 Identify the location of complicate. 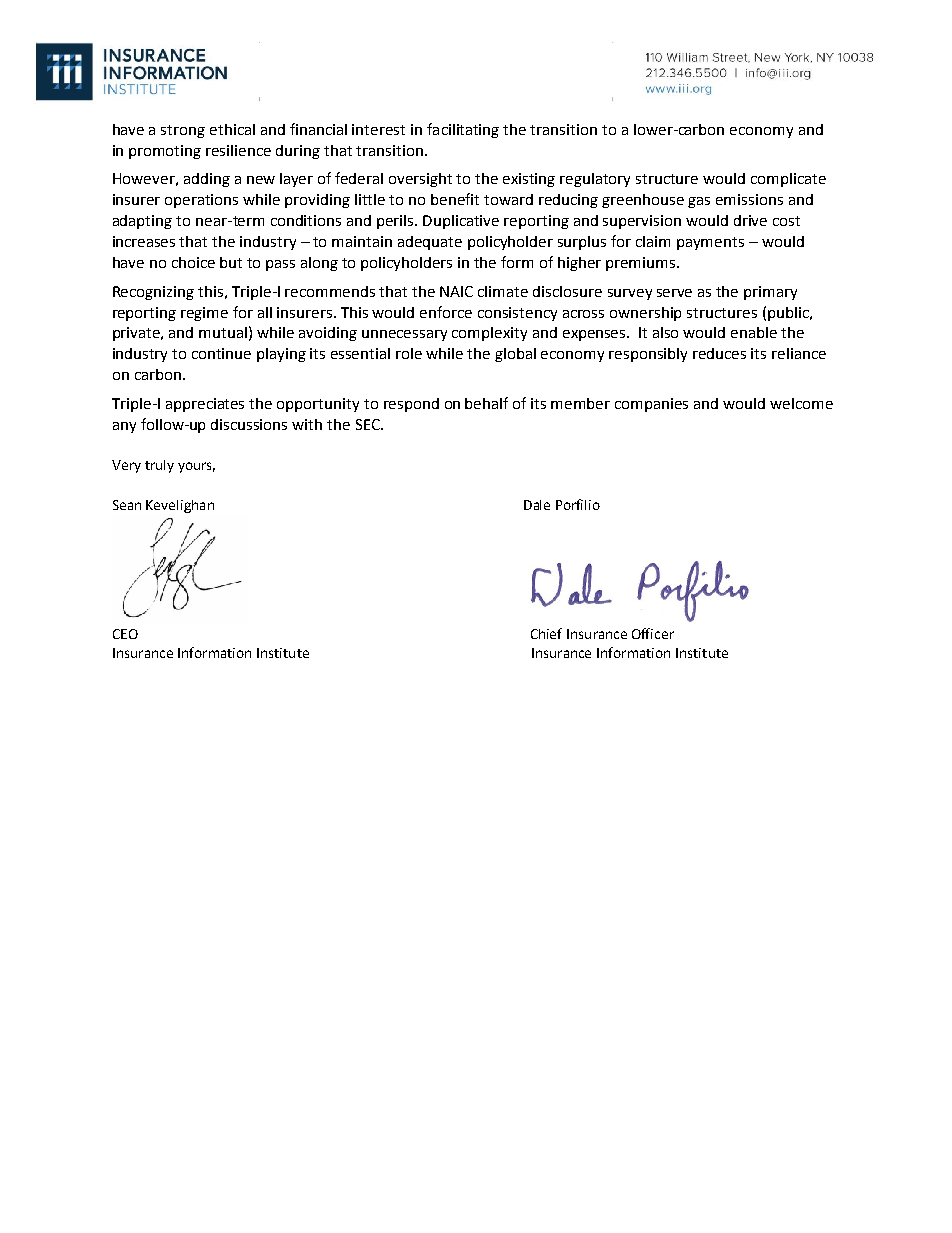
(788, 180).
